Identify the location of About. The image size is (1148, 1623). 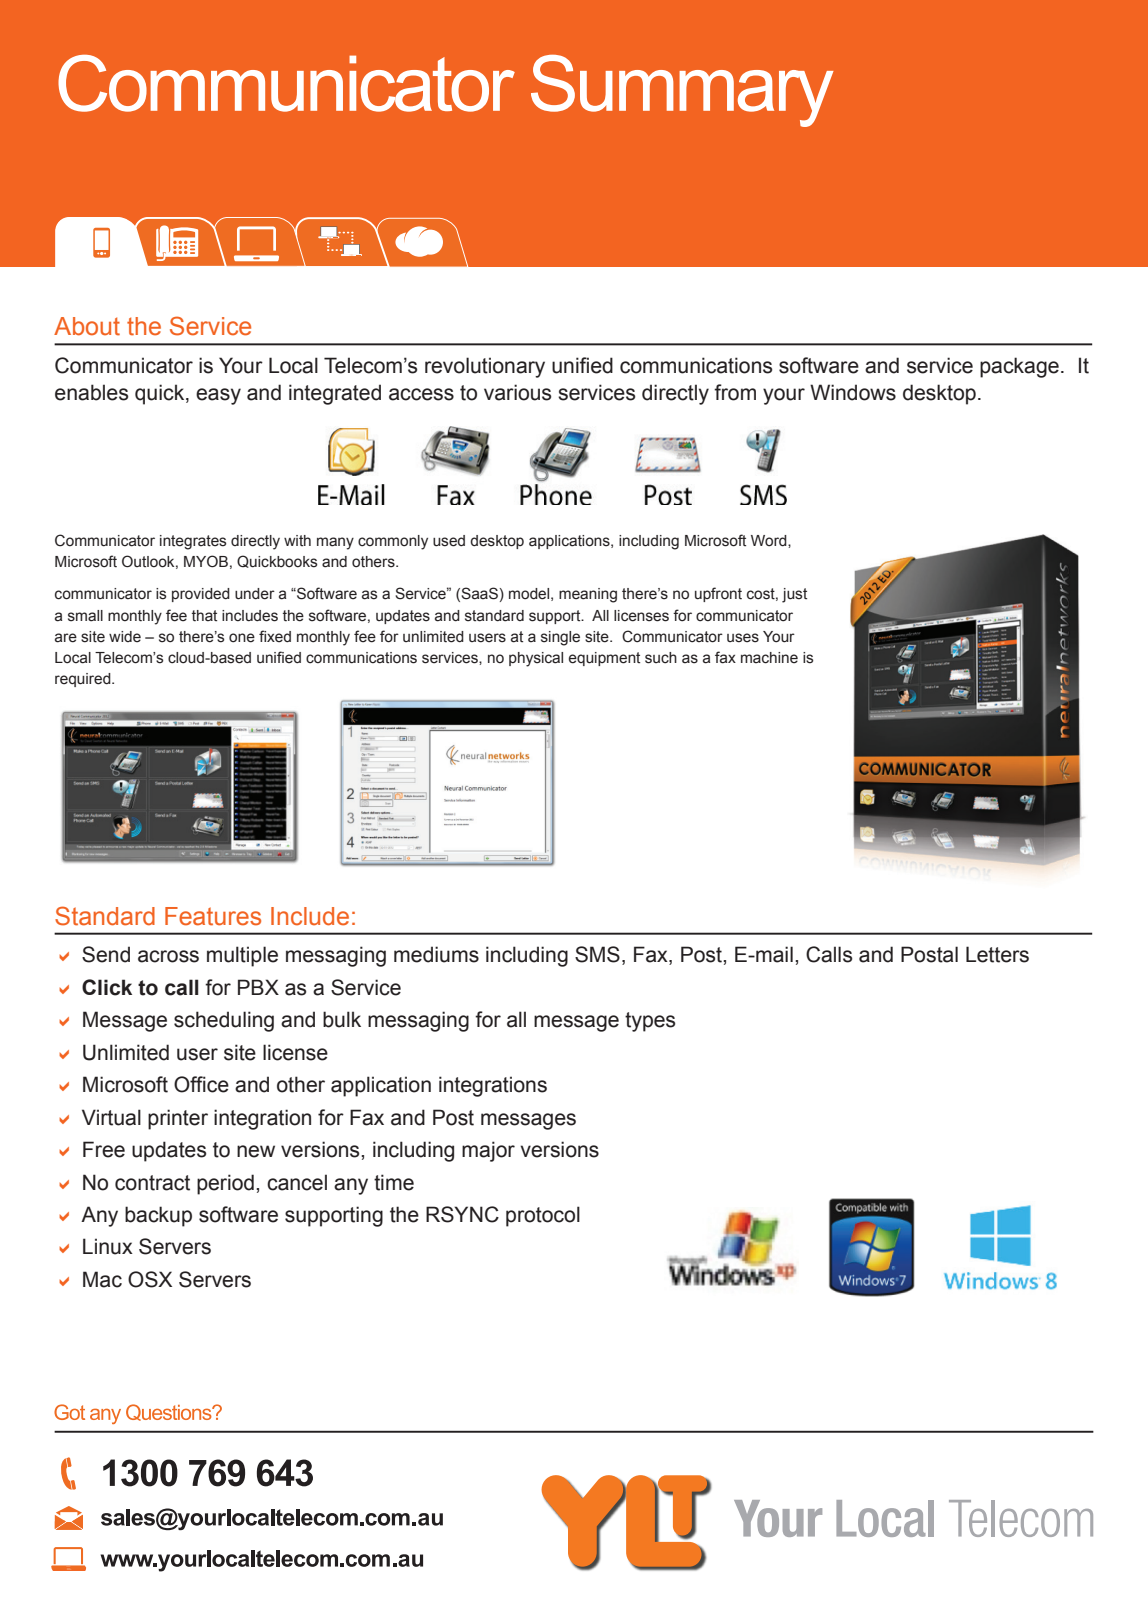
(87, 326).
